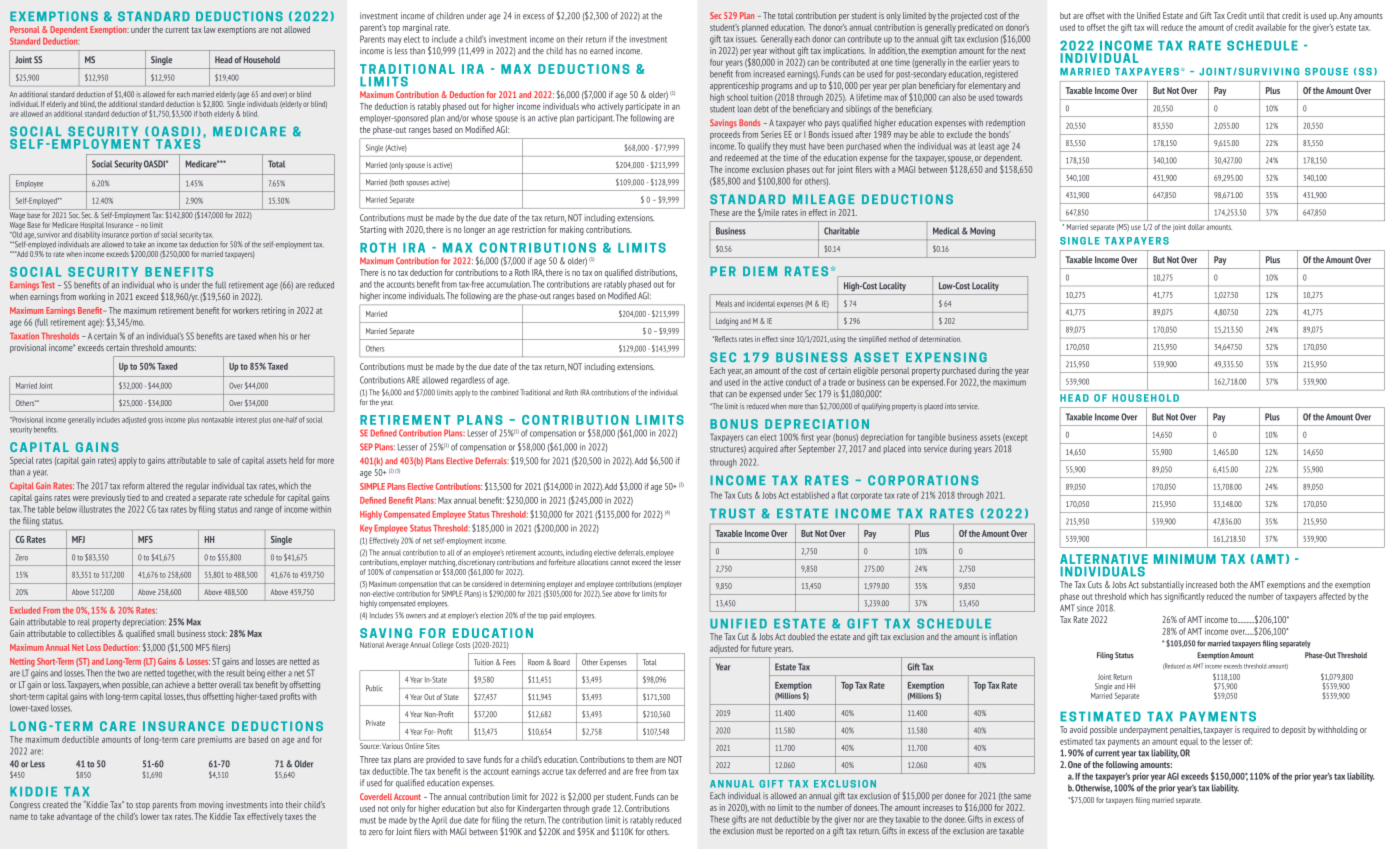  What do you see at coordinates (763, 449) in the screenshot?
I see `acquired` at bounding box center [763, 449].
